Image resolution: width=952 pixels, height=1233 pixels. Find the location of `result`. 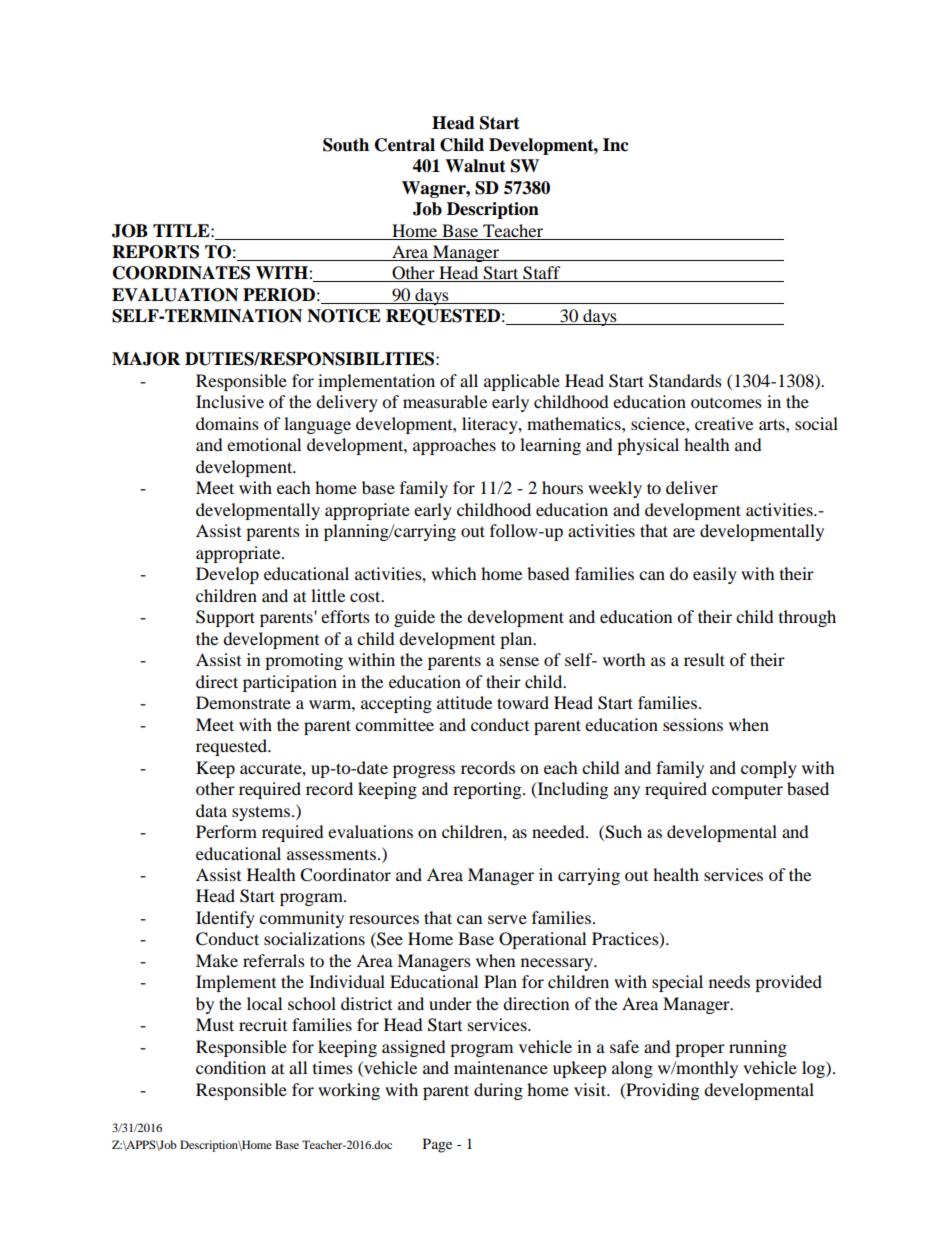

result is located at coordinates (704, 659).
